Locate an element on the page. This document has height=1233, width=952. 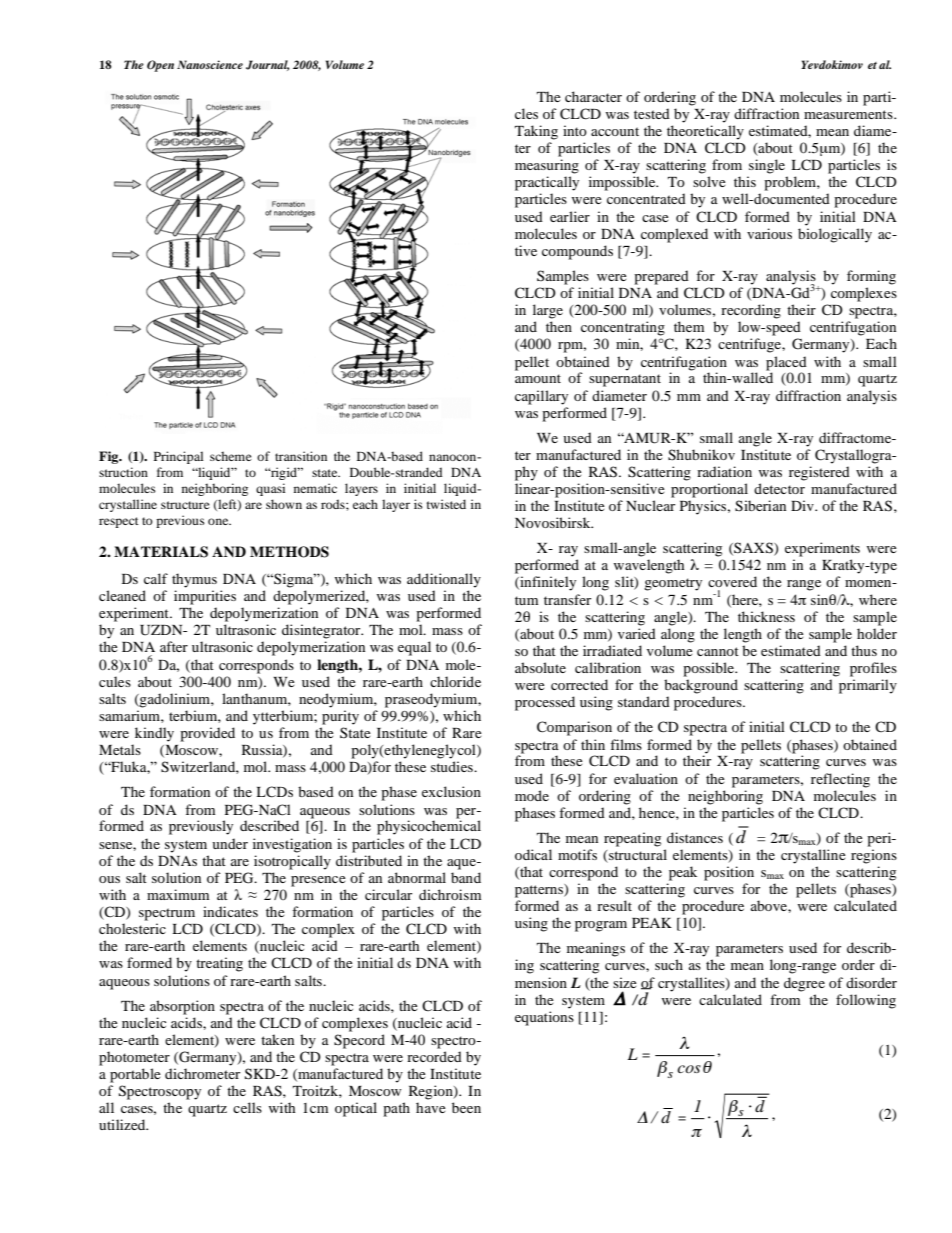
measurements is located at coordinates (849, 114).
